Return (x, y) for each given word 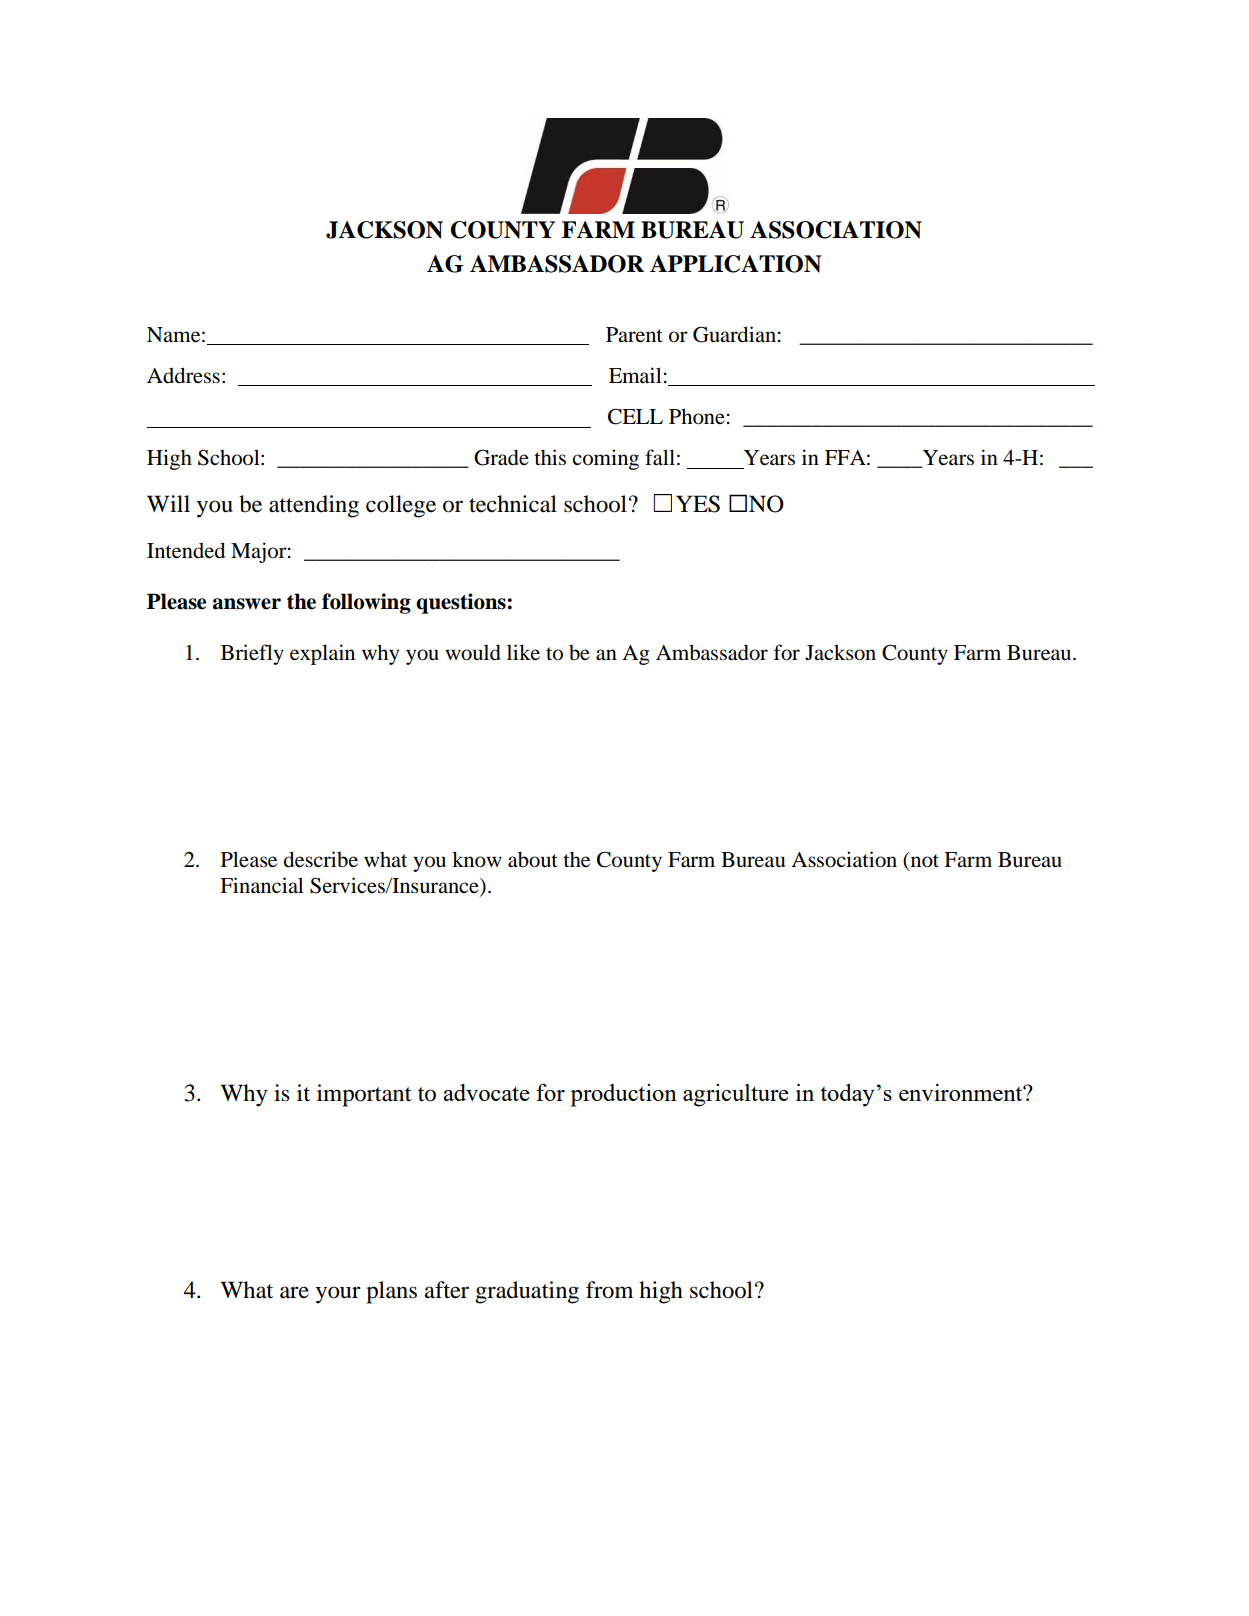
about (533, 859)
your (338, 1295)
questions (462, 603)
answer (247, 604)
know (477, 859)
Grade (501, 457)
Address (183, 375)
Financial (262, 885)
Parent (634, 335)
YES (698, 504)
